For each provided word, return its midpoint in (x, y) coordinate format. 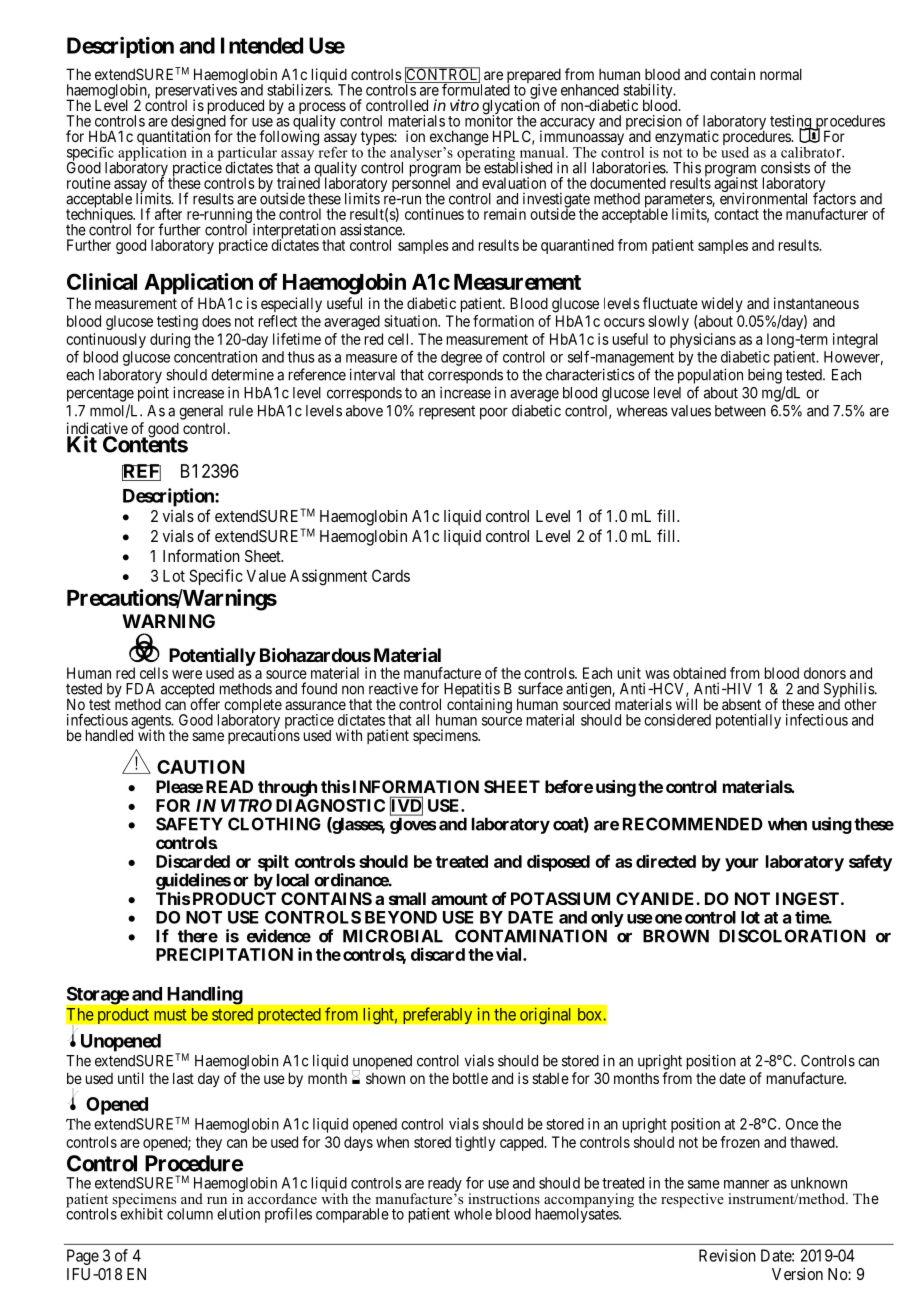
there (198, 936)
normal (781, 74)
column (190, 1214)
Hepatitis (472, 691)
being (765, 376)
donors (825, 673)
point (153, 394)
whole (473, 1214)
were (187, 674)
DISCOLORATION (792, 936)
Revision (727, 1255)
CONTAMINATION (531, 936)
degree (461, 358)
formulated (475, 89)
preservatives (196, 92)
